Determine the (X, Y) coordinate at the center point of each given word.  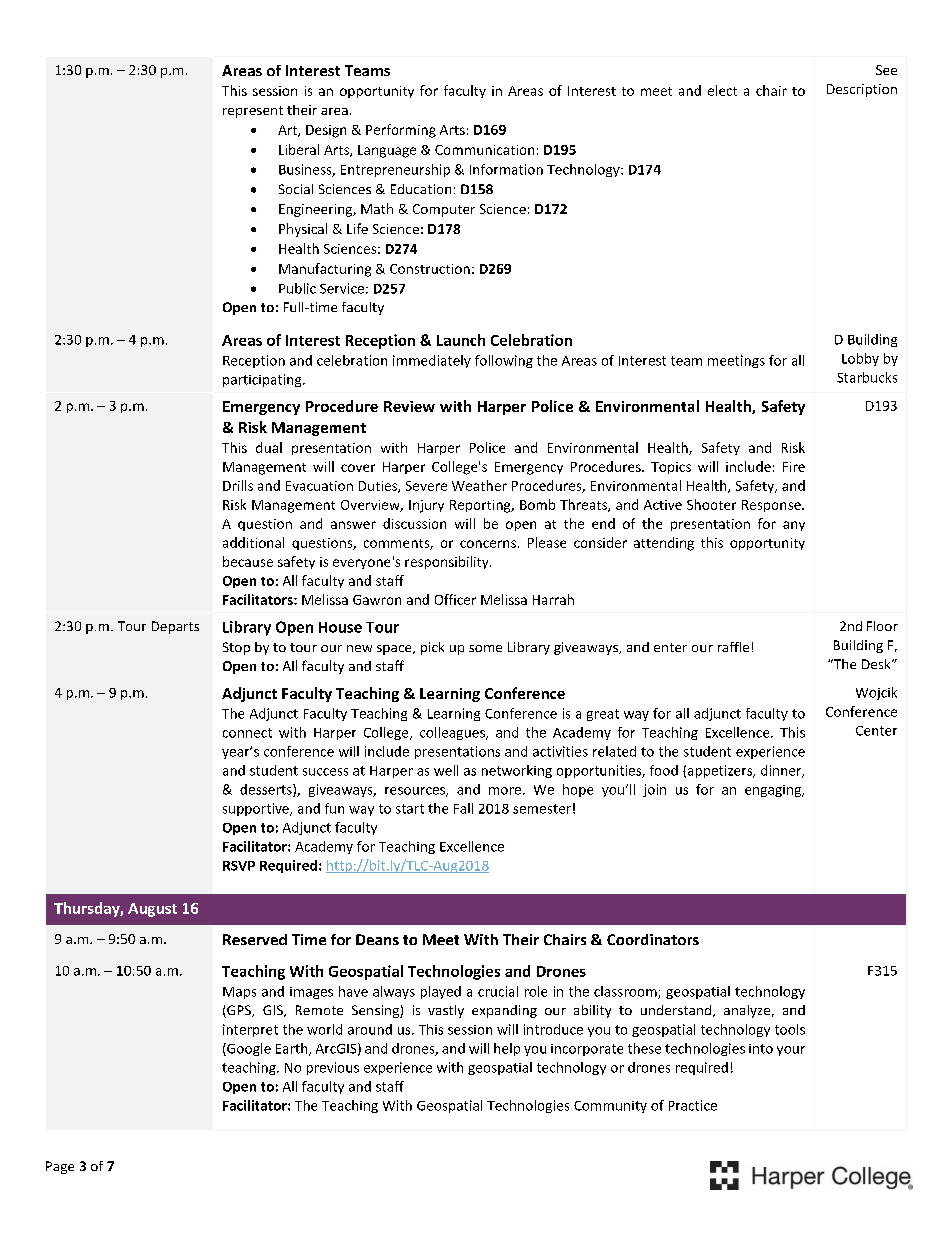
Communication (484, 150)
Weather (479, 485)
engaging (774, 791)
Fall (463, 808)
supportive (257, 809)
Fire (794, 467)
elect (722, 90)
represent (253, 112)
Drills (238, 485)
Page (60, 1167)
